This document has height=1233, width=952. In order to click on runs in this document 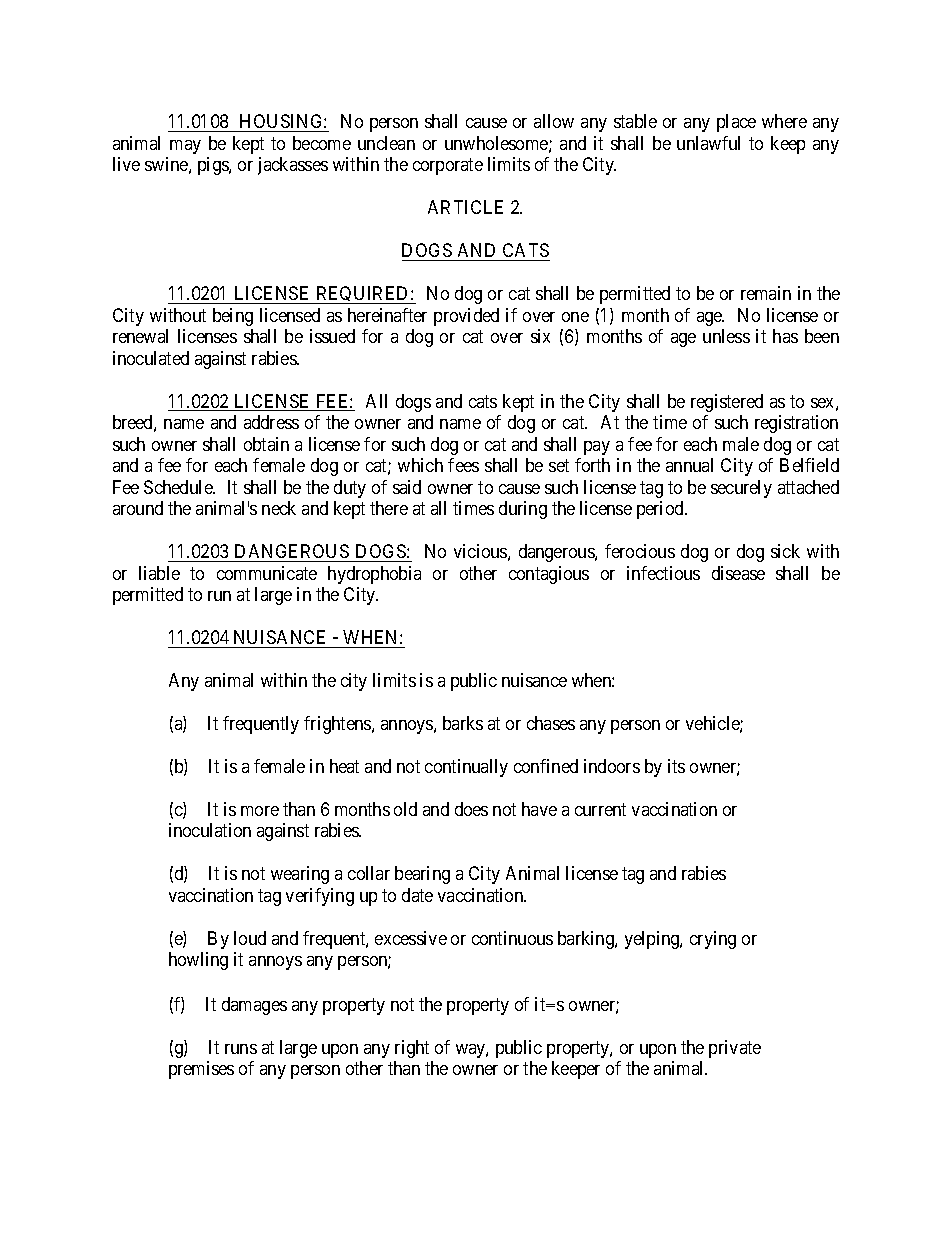, I will do `click(241, 1049)`.
